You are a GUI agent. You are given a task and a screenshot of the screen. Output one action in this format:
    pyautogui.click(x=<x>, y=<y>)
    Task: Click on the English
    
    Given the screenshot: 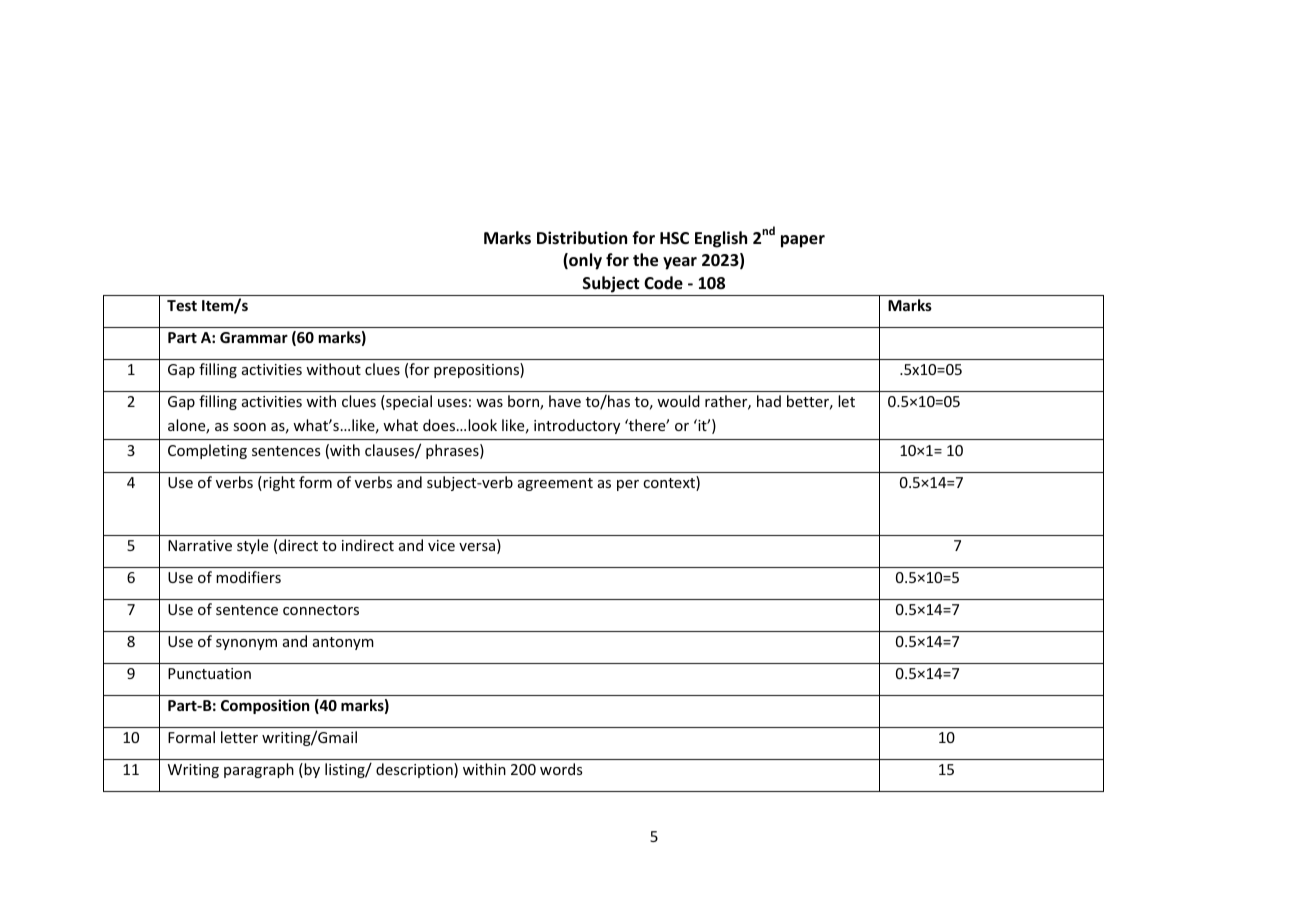 What is the action you would take?
    pyautogui.click(x=721, y=239)
